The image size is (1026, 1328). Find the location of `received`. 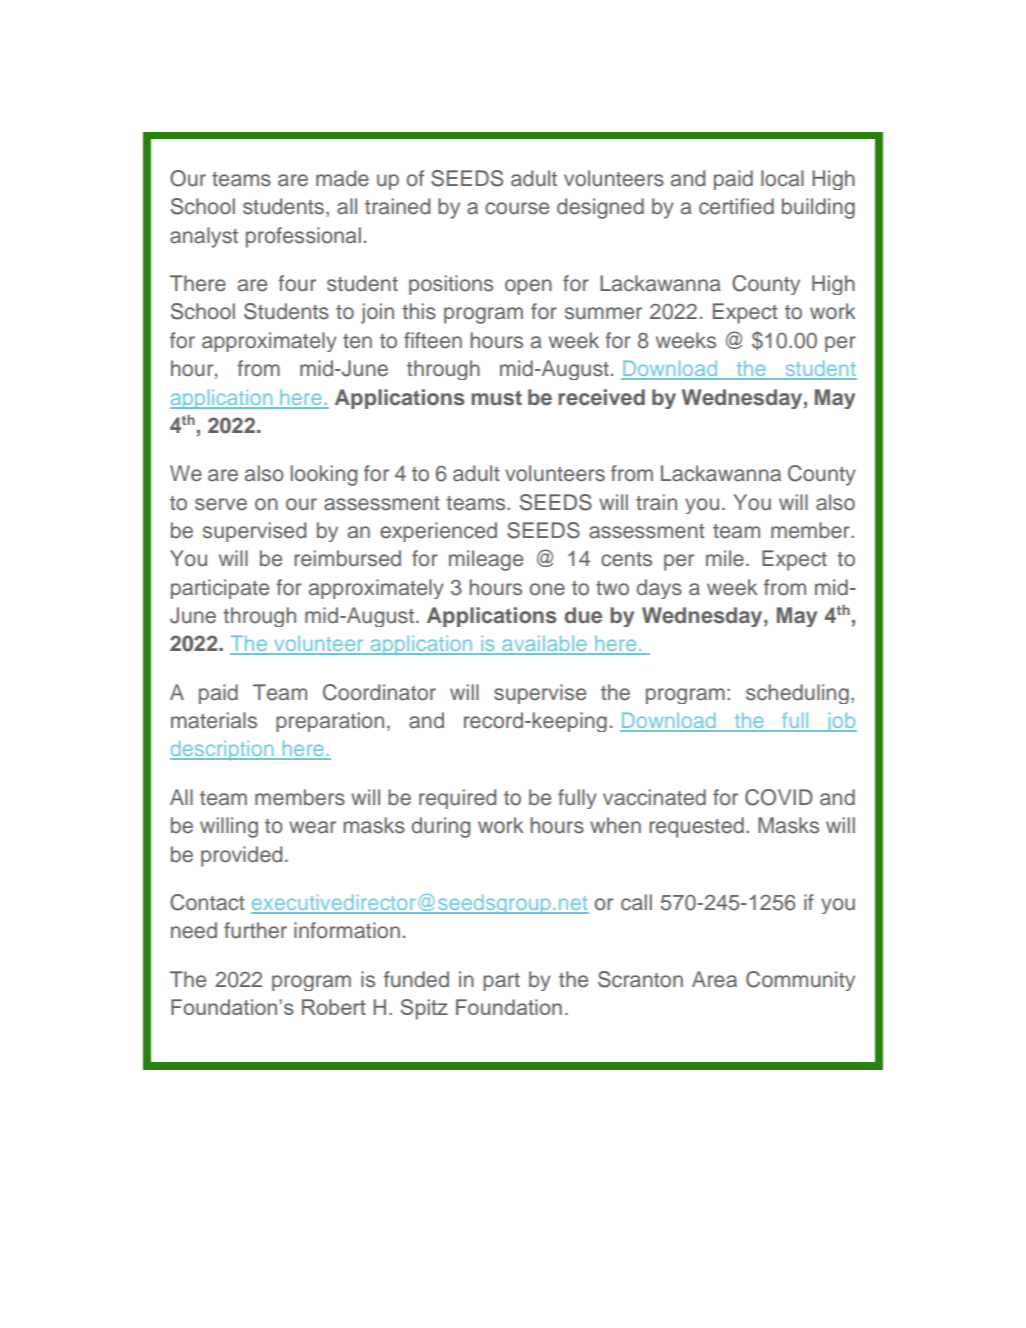

received is located at coordinates (601, 397).
